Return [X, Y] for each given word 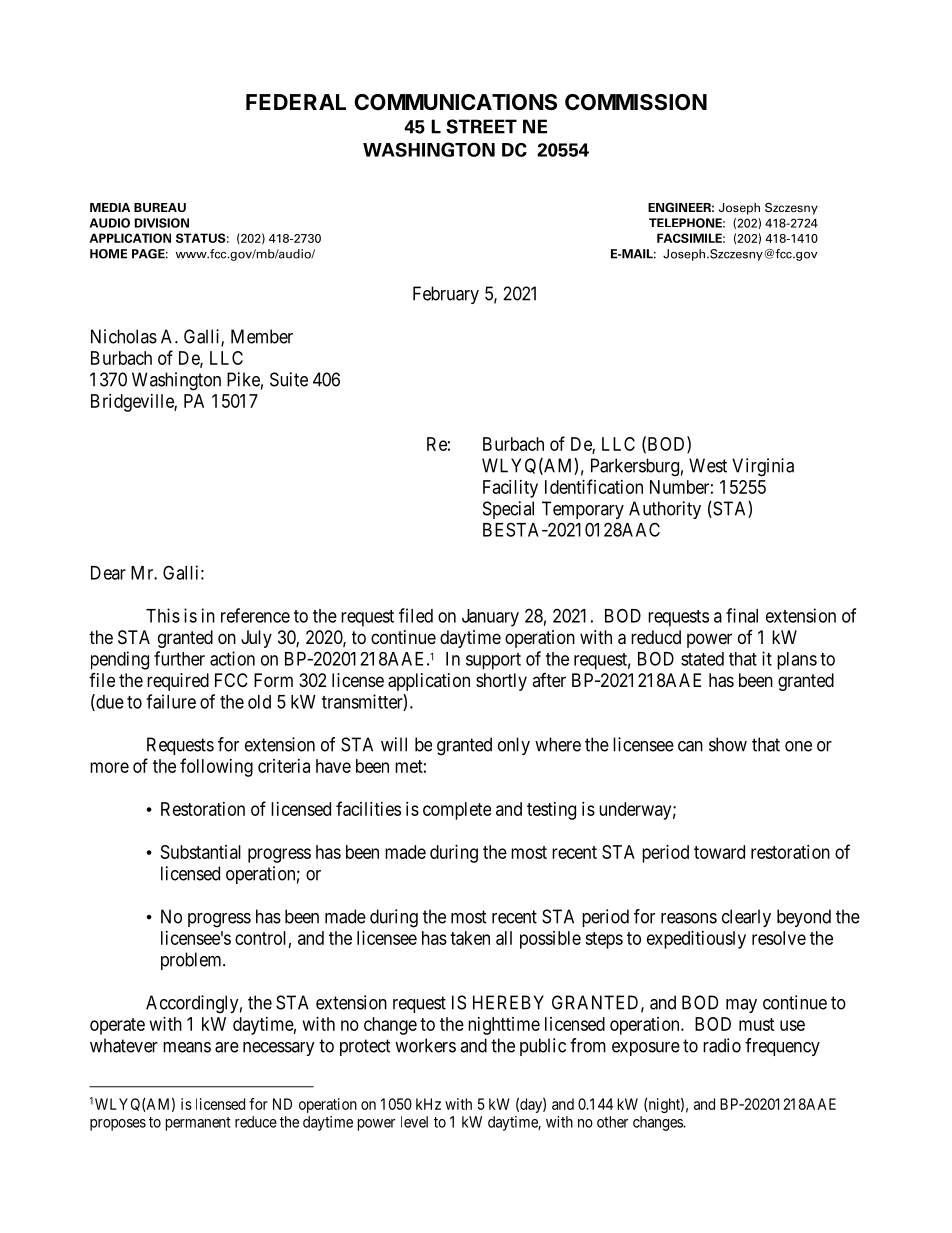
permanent [198, 1124]
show [728, 744]
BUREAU [160, 207]
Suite [289, 379]
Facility [510, 489]
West [708, 465]
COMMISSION [636, 102]
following [216, 767]
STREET [481, 126]
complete [457, 811]
